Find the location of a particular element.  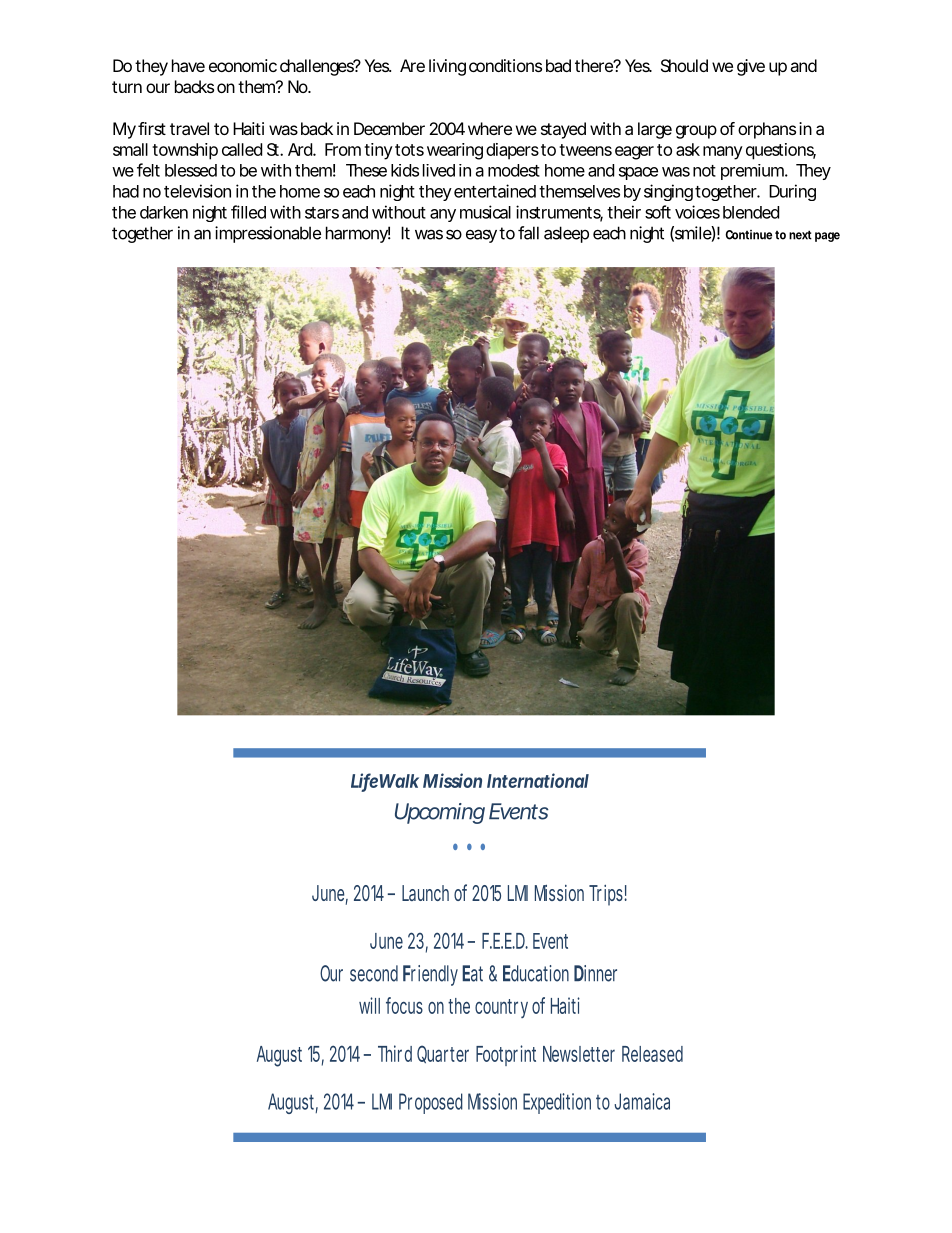

give is located at coordinates (751, 67).
